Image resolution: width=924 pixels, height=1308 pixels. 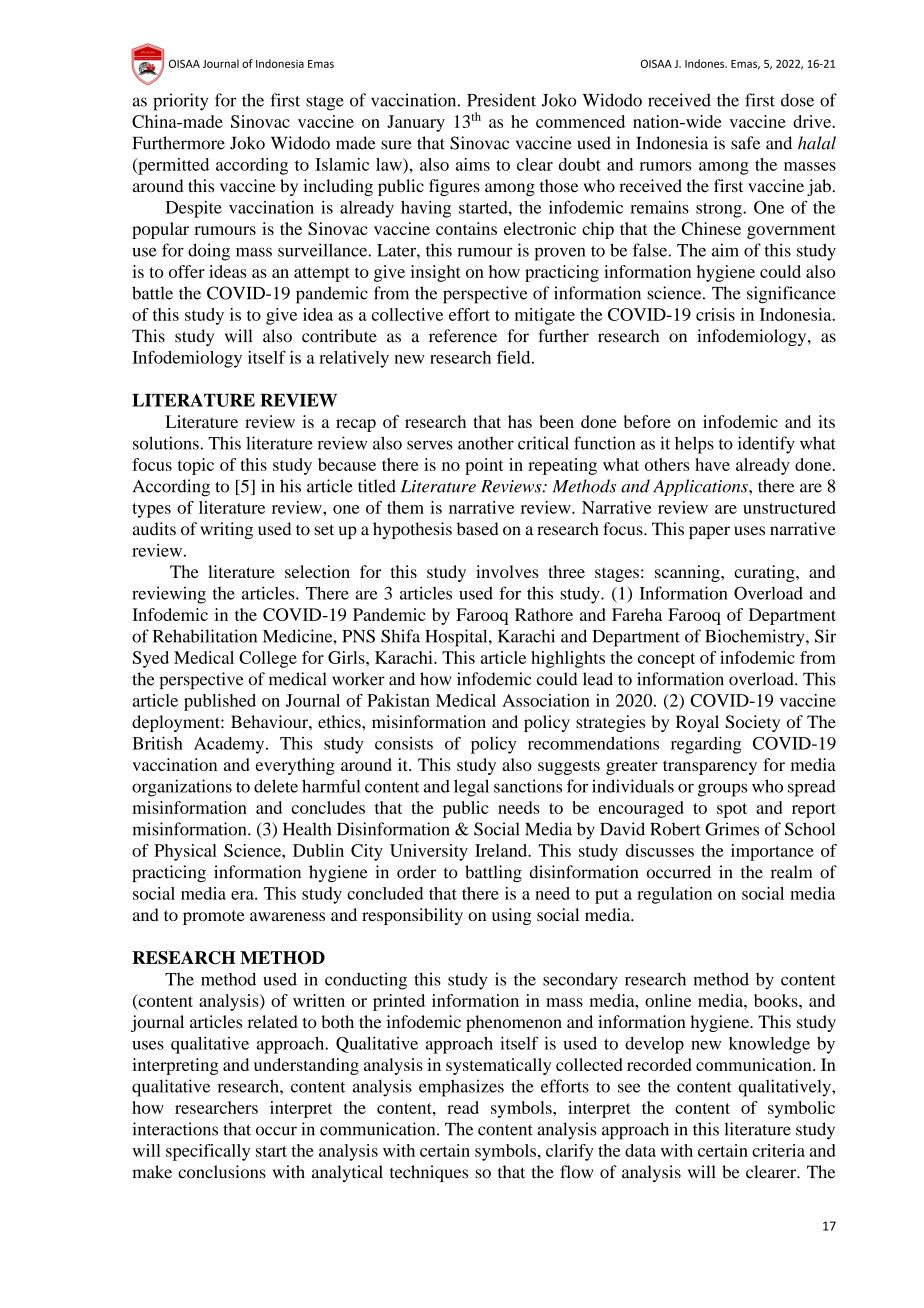 What do you see at coordinates (196, 466) in the screenshot?
I see `topic` at bounding box center [196, 466].
